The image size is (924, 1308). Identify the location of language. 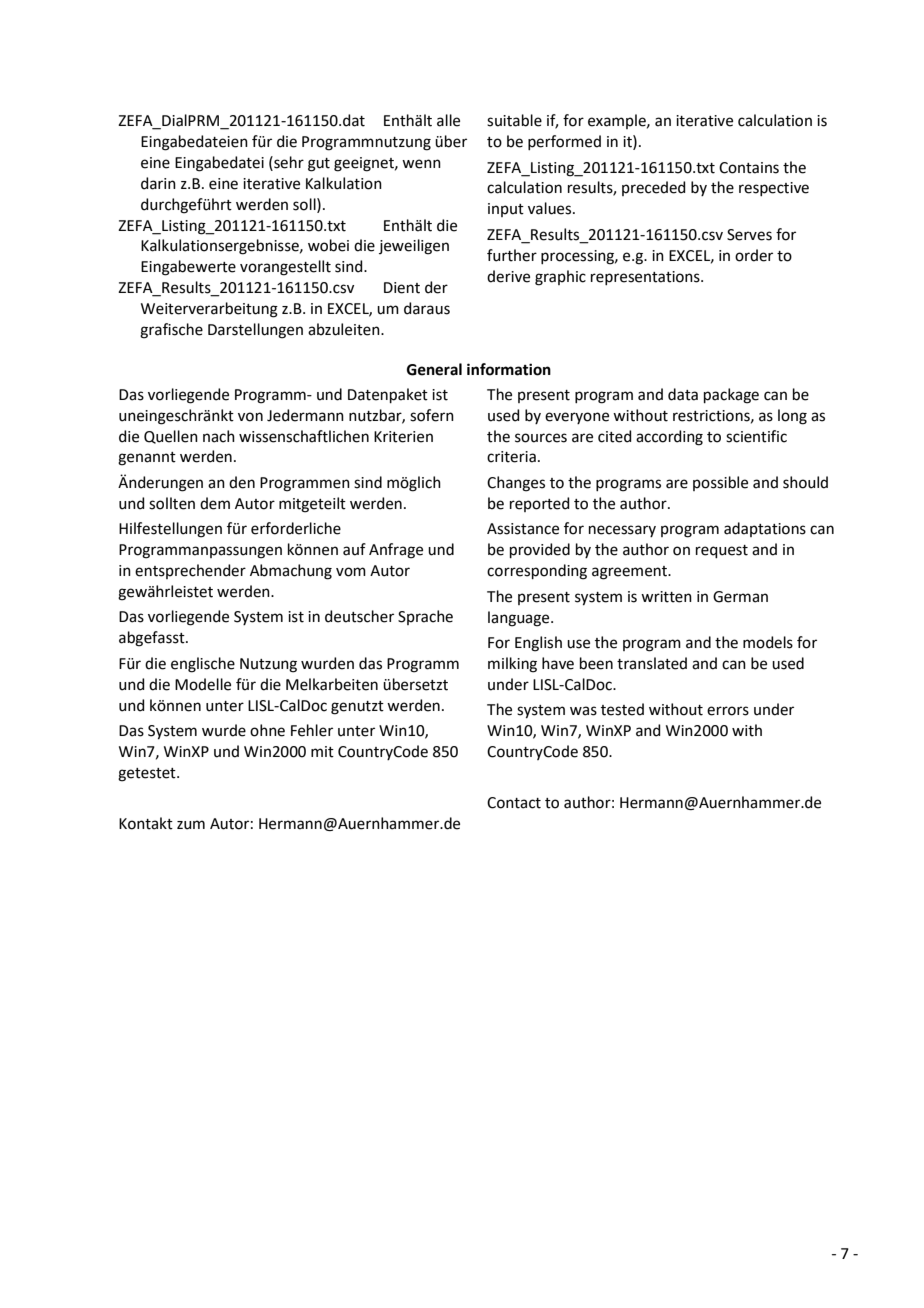
(520, 619).
